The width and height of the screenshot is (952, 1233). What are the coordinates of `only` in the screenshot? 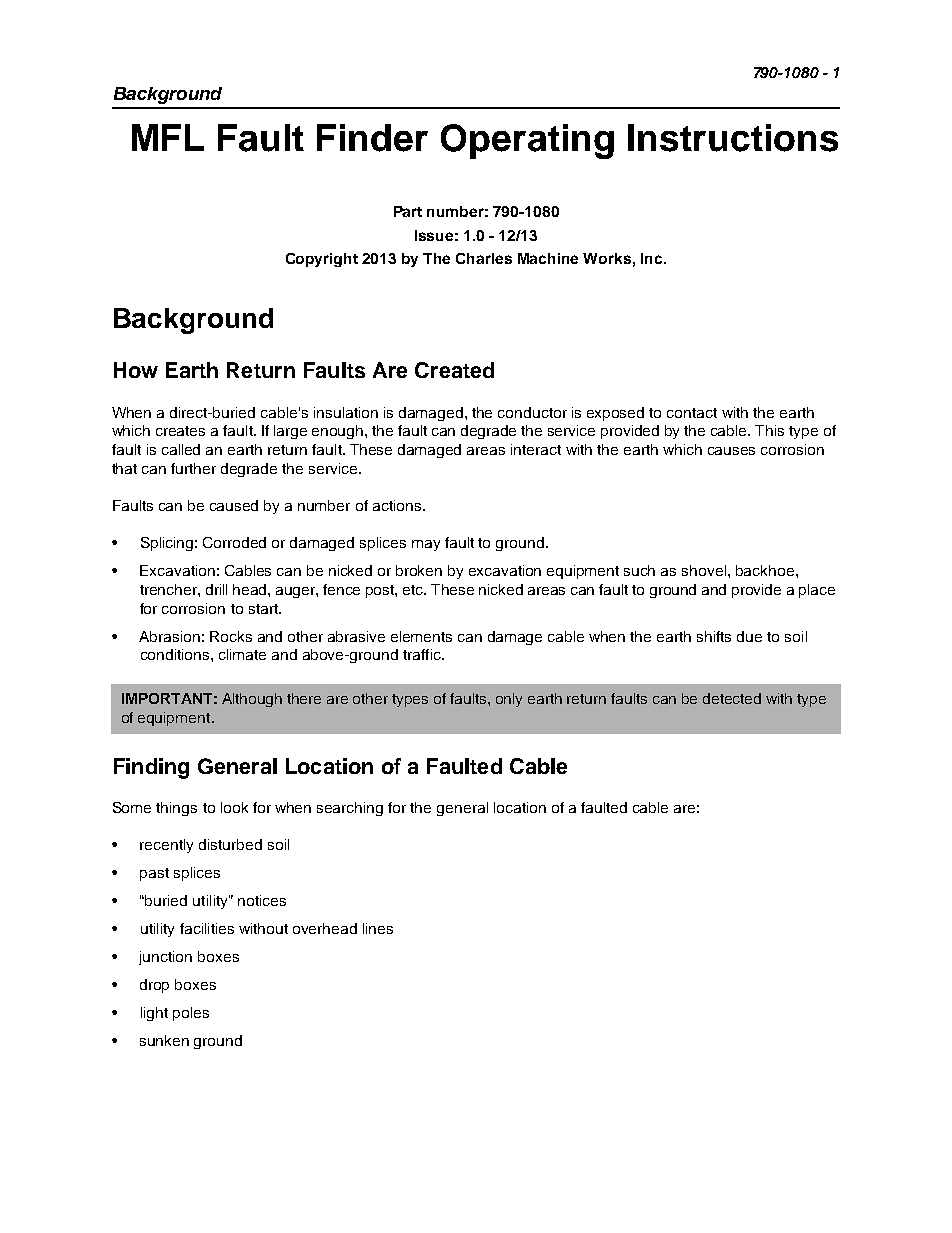 It's located at (509, 700).
